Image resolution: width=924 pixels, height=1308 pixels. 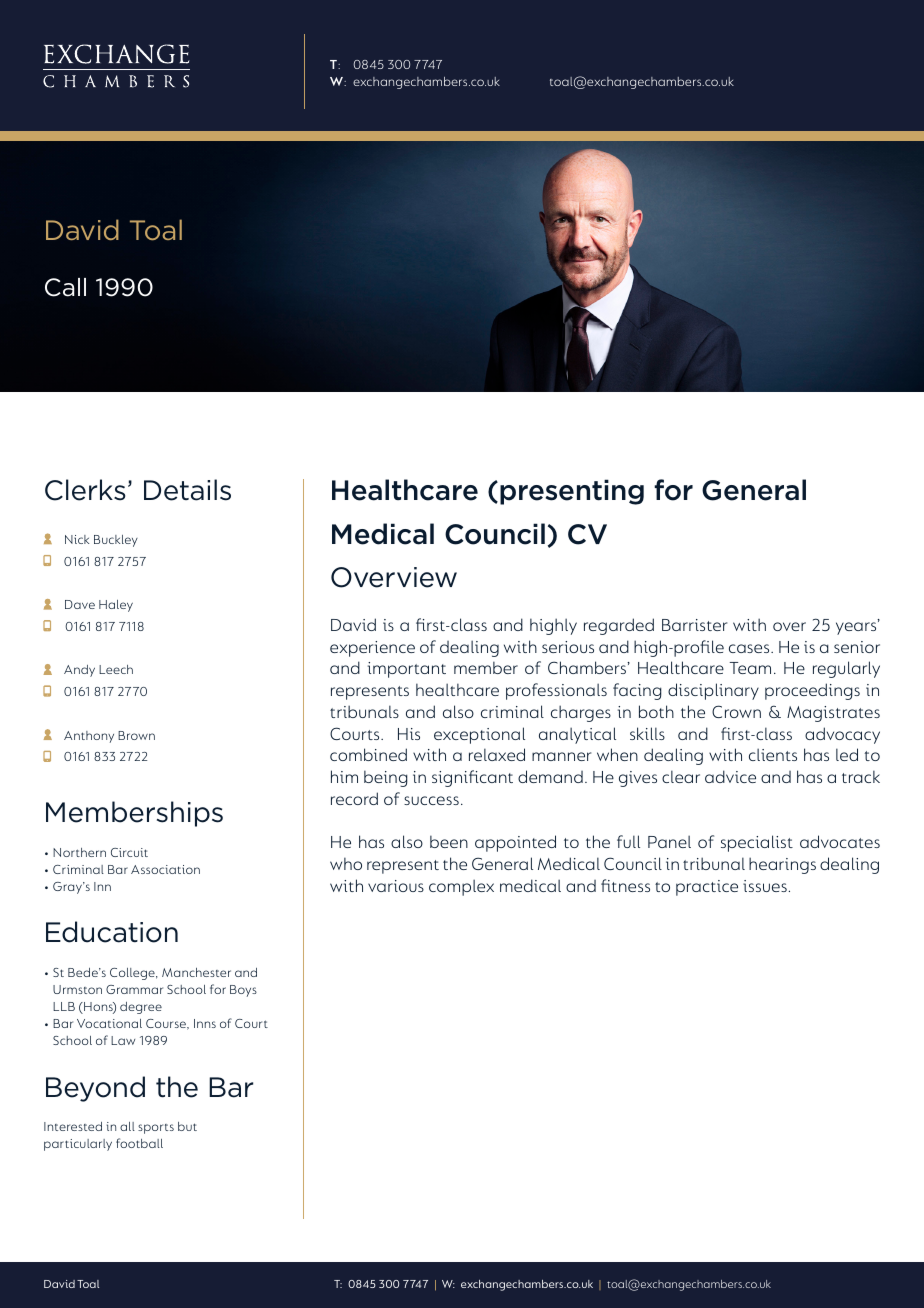 What do you see at coordinates (572, 492) in the screenshot?
I see `presenting` at bounding box center [572, 492].
